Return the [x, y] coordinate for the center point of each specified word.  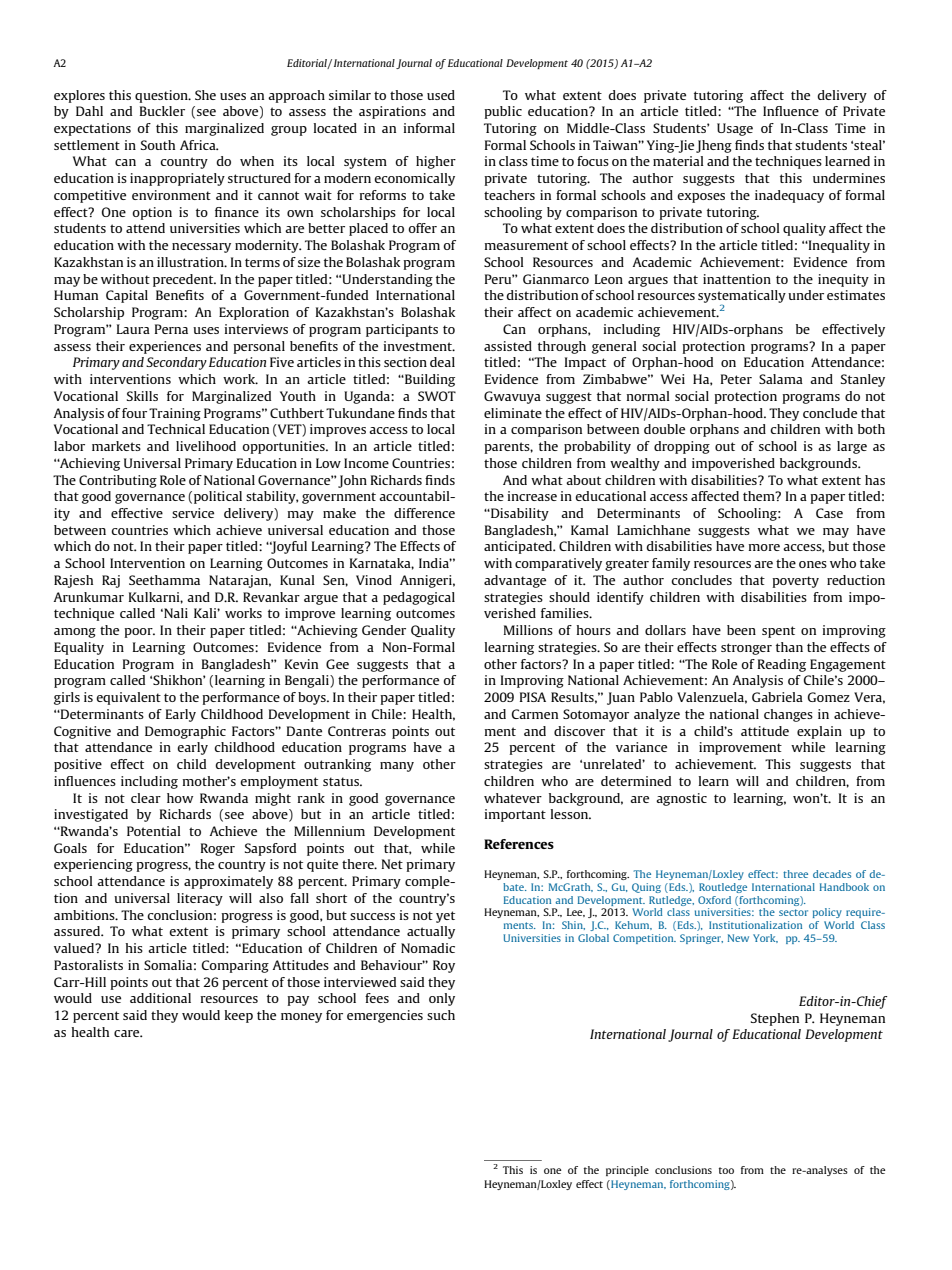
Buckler [162, 111]
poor [139, 633]
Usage [735, 129]
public [503, 112]
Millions [528, 630]
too [726, 1170]
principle [627, 1171]
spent [778, 632]
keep [239, 1016]
